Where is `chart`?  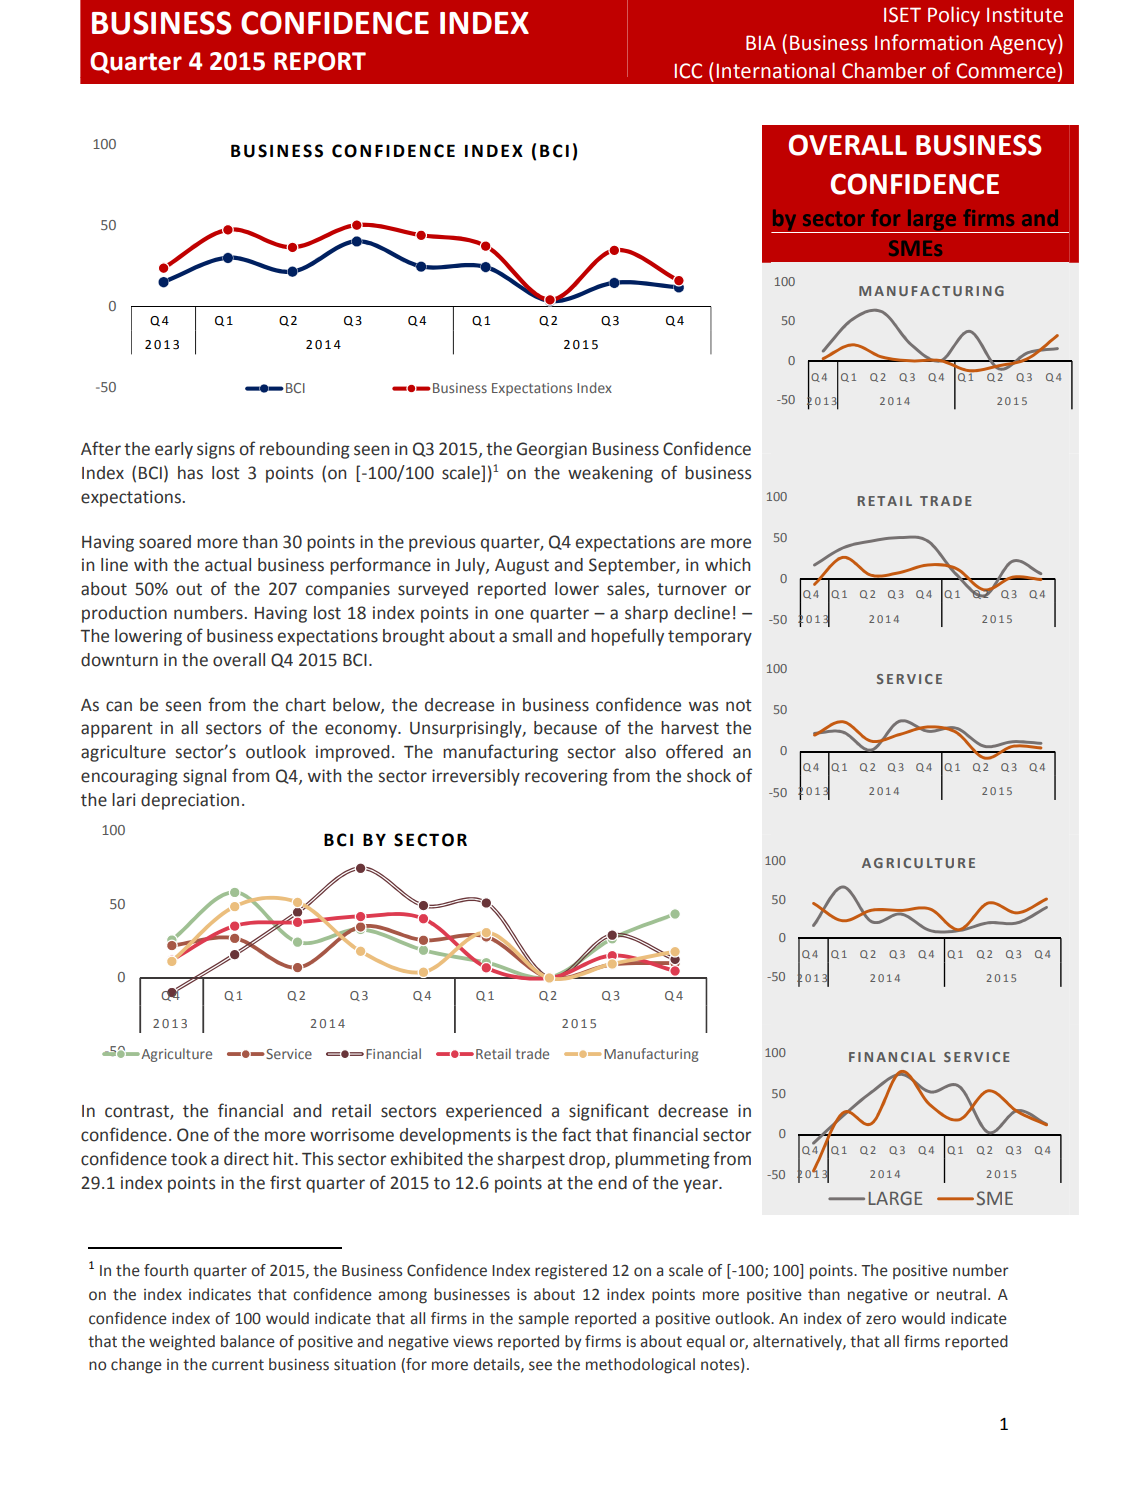
chart is located at coordinates (306, 705).
